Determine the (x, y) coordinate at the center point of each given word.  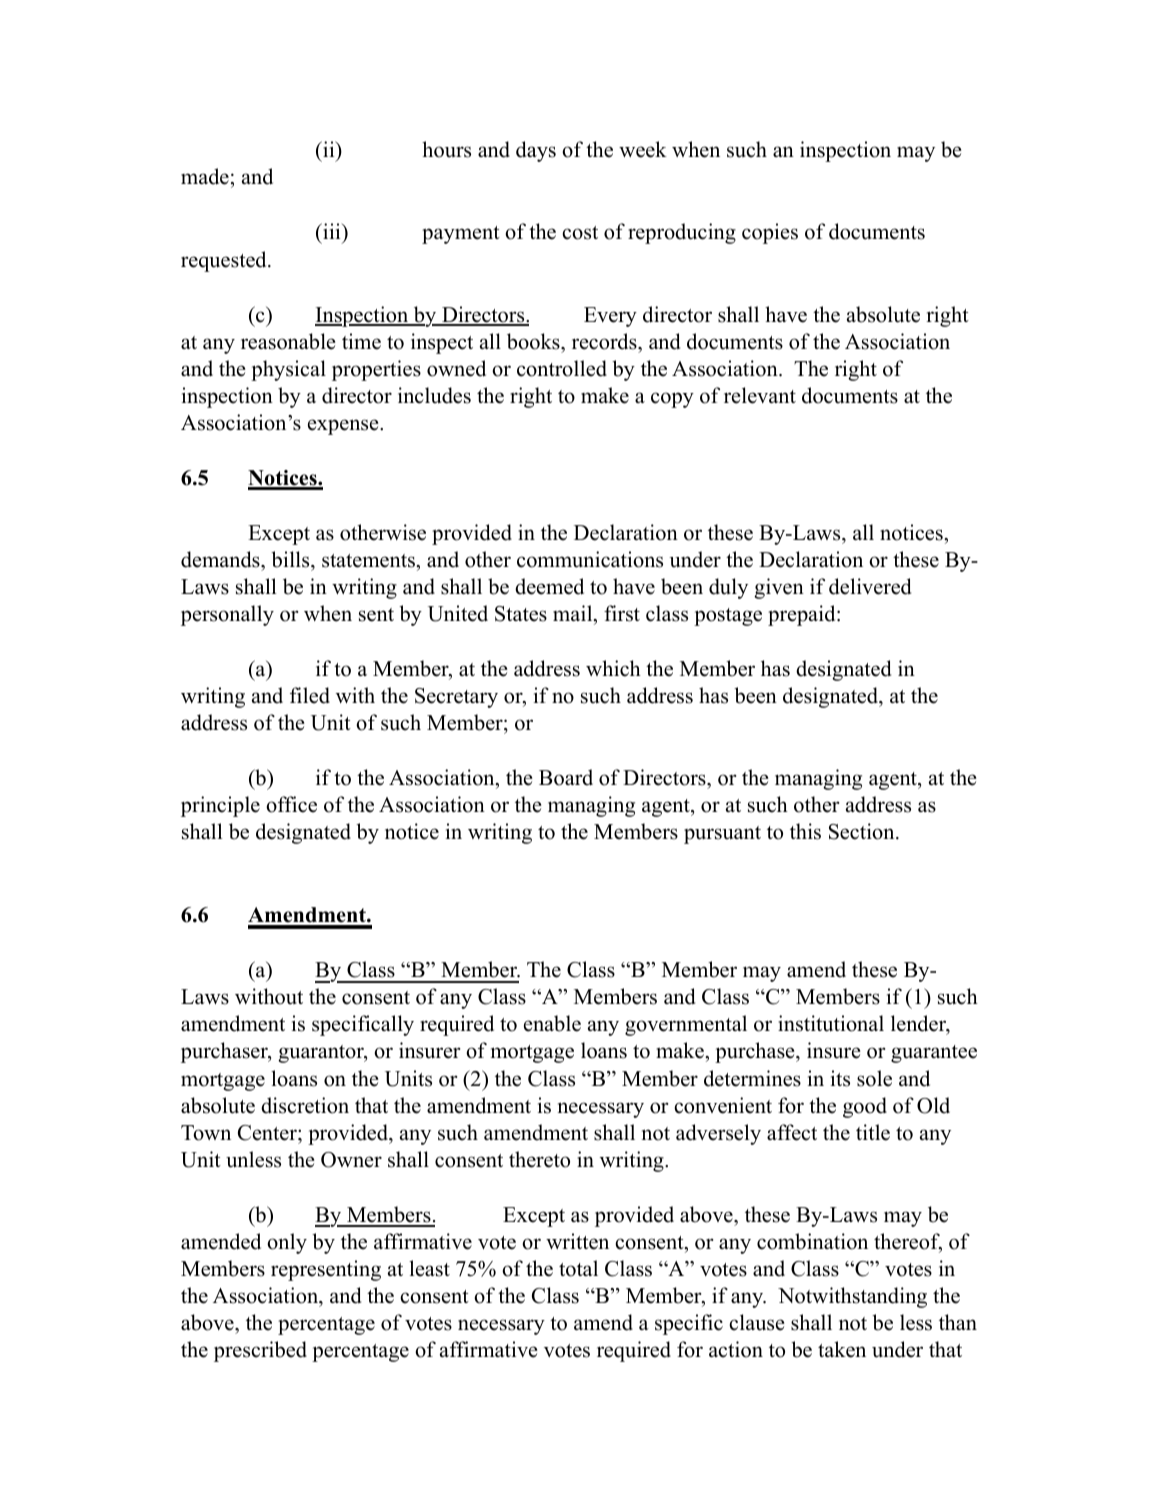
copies (770, 233)
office (291, 804)
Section (863, 831)
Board (566, 777)
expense (344, 427)
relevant (760, 395)
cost (580, 233)
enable (552, 1023)
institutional (831, 1023)
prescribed (260, 1351)
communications (590, 559)
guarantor (322, 1054)
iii (332, 231)
